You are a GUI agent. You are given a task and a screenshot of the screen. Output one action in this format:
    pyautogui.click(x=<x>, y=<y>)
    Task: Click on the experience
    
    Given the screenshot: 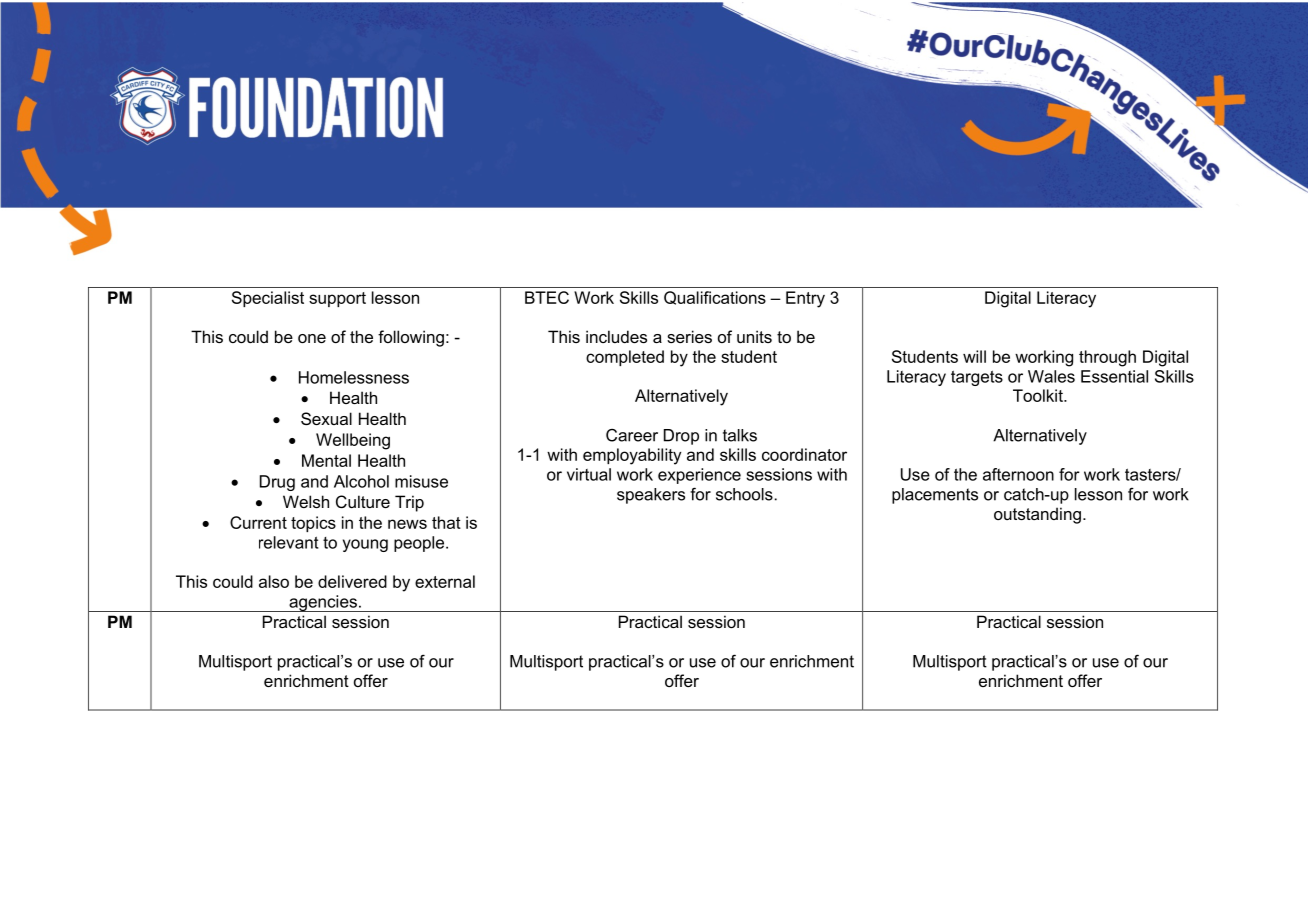 What is the action you would take?
    pyautogui.click(x=699, y=476)
